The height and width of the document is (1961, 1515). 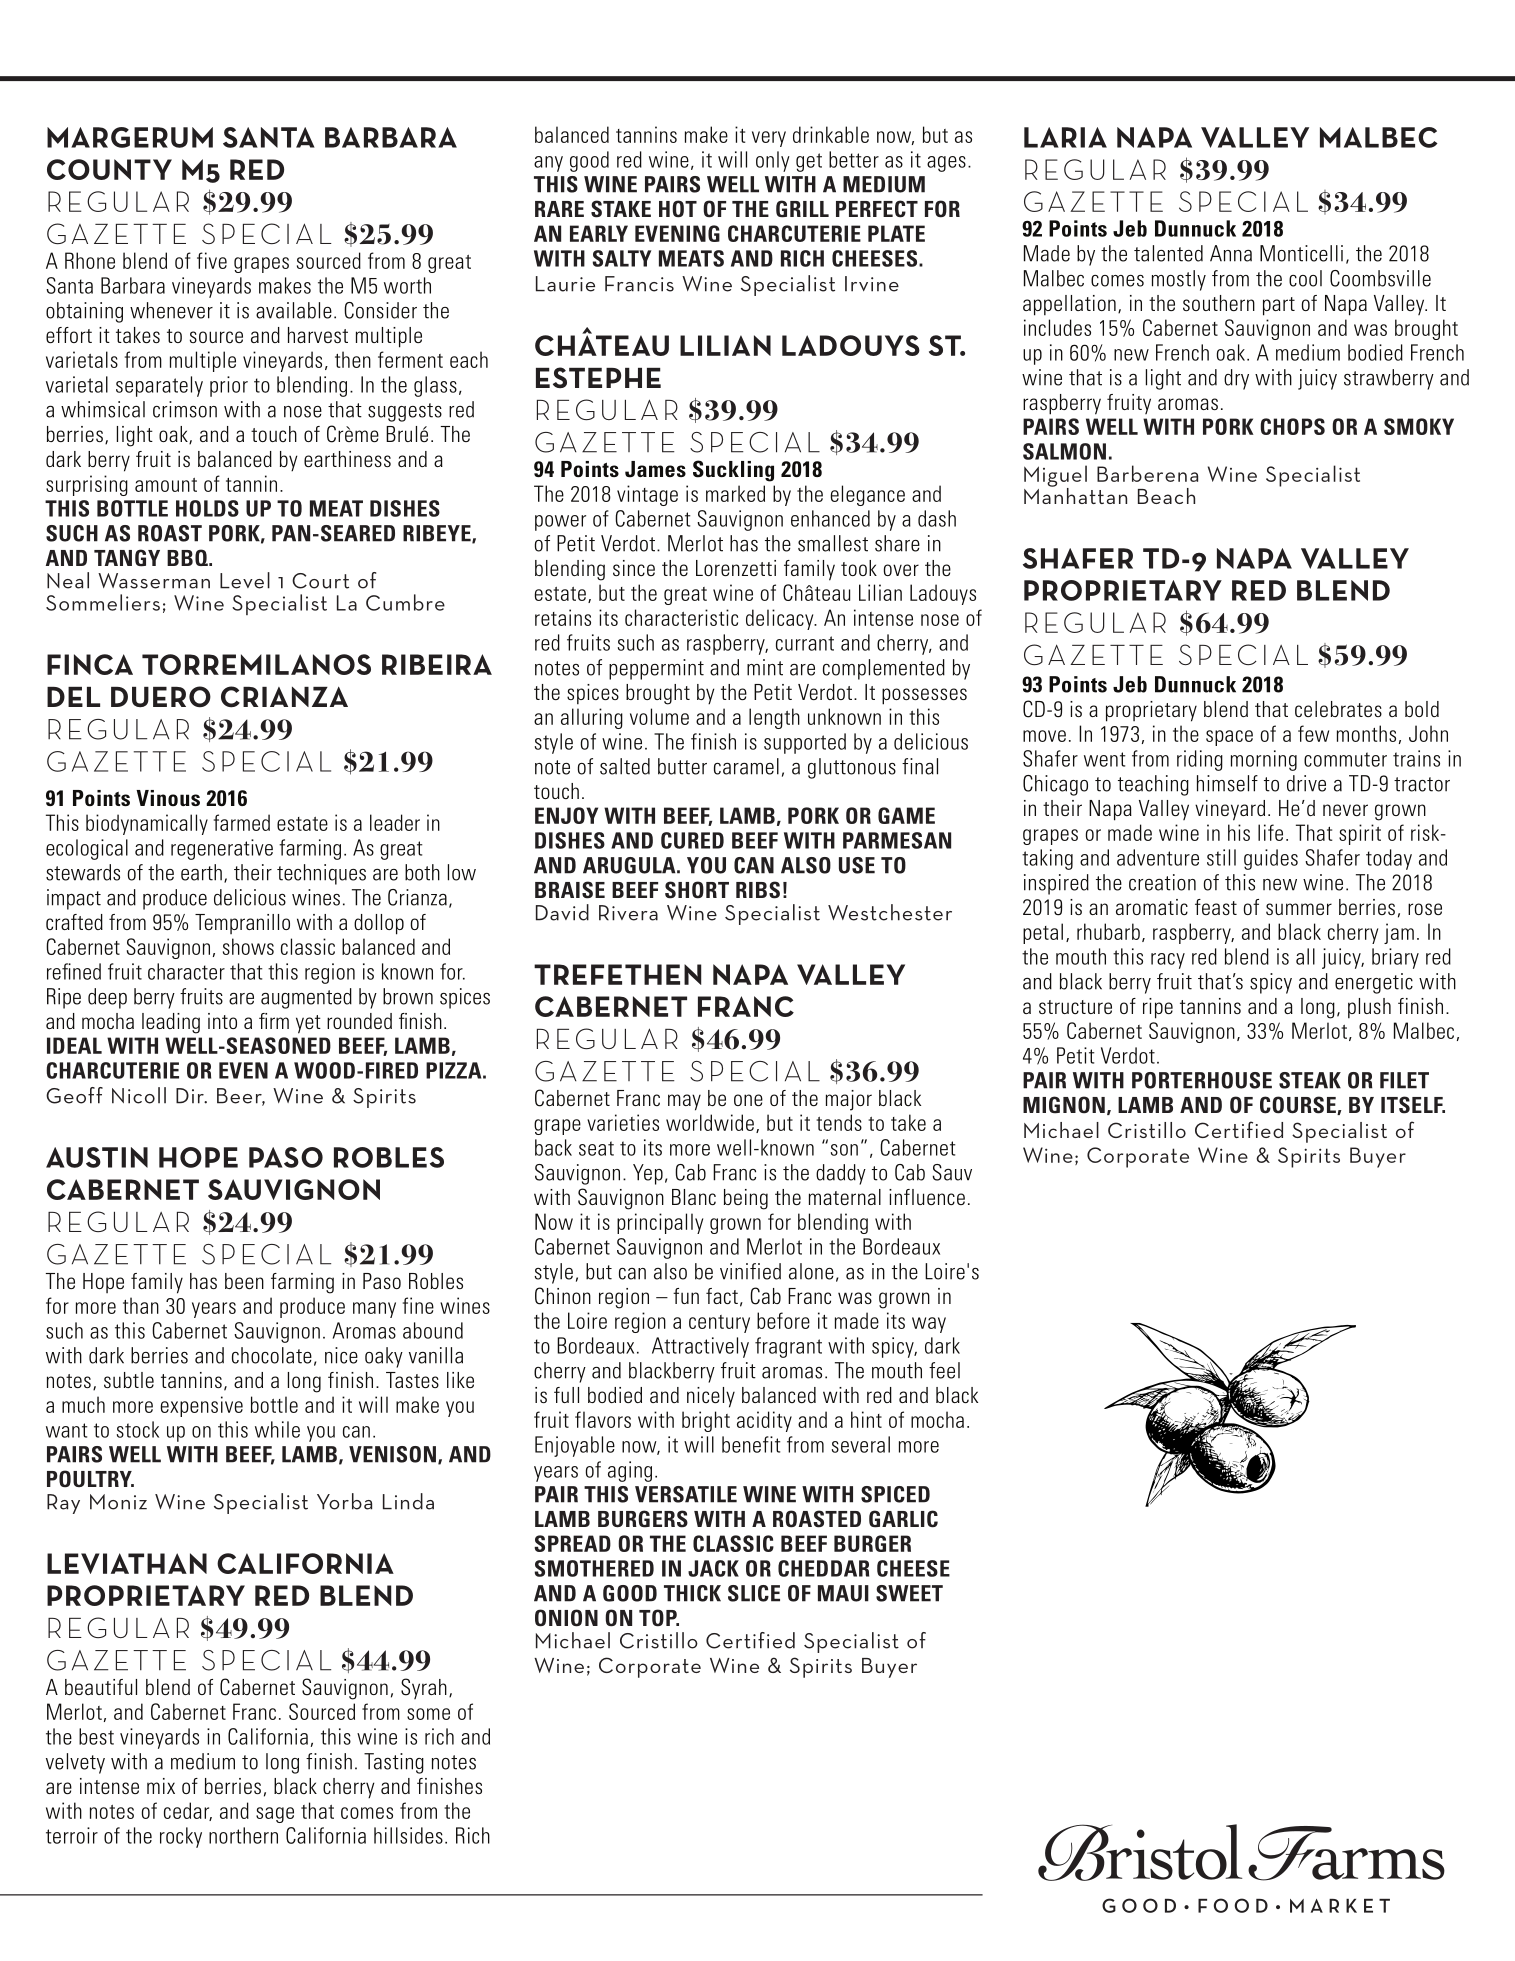 I want to click on only, so click(x=773, y=161).
